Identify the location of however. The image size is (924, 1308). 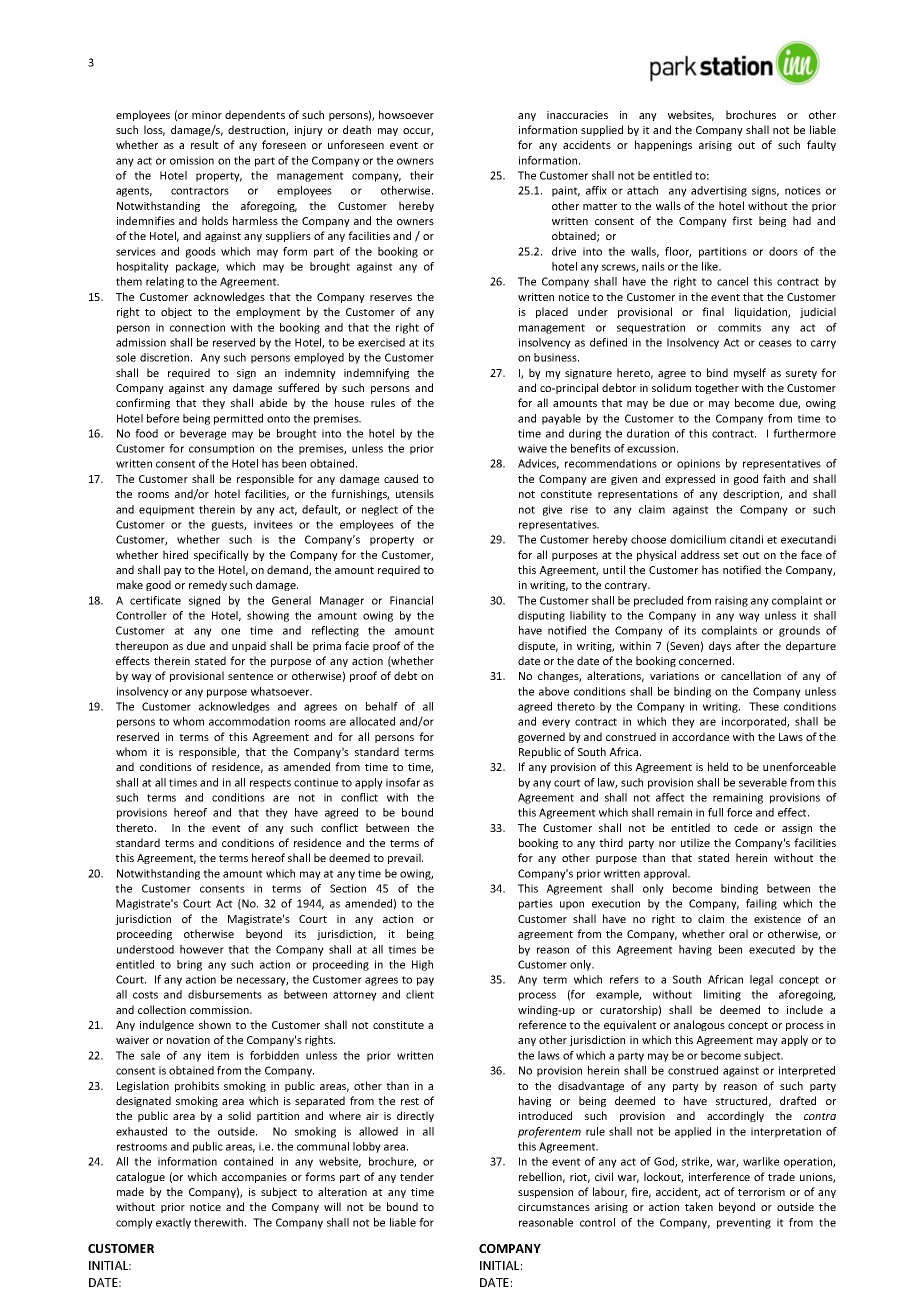
(202, 949).
